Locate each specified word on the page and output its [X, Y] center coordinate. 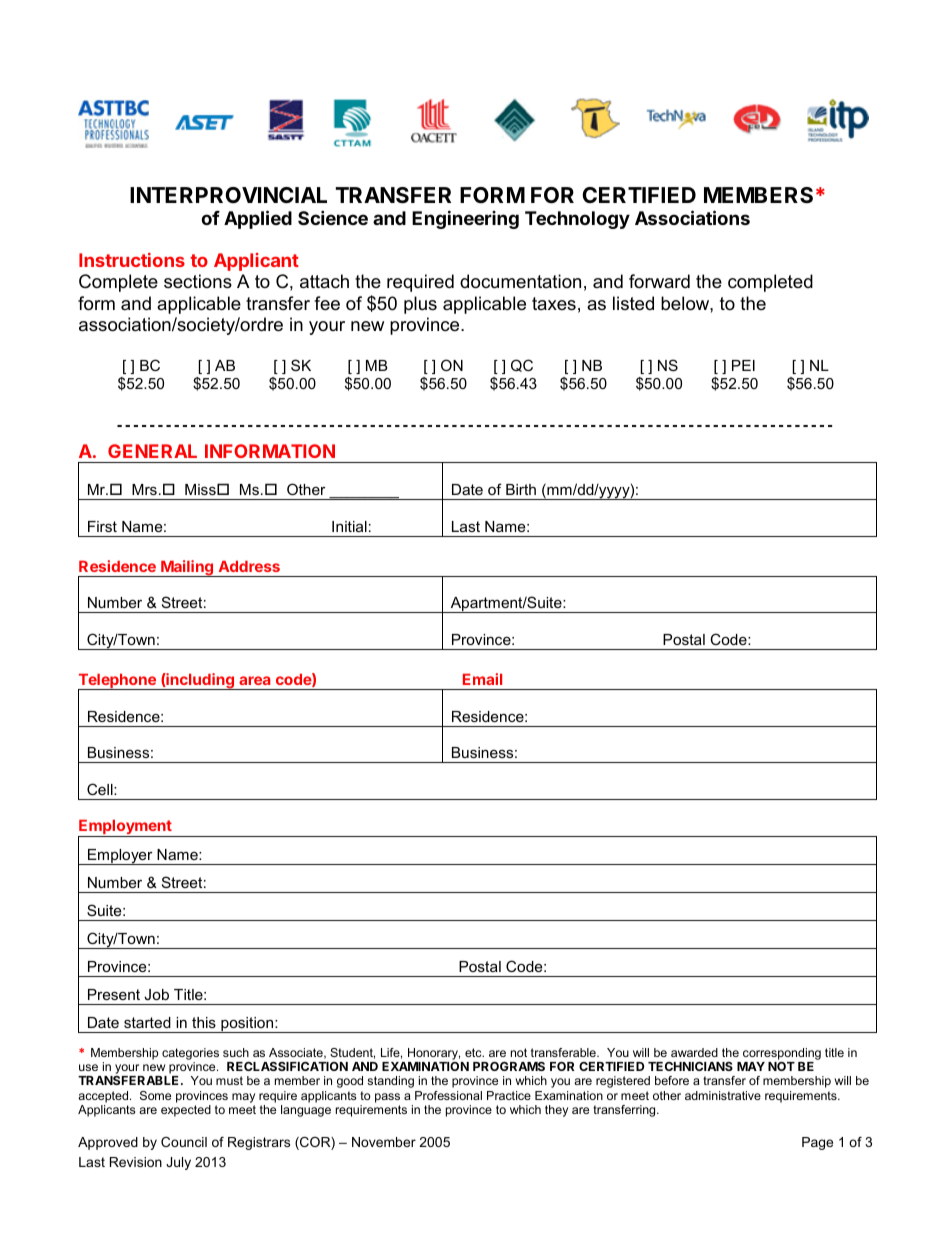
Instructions [132, 260]
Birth [521, 489]
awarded [694, 1052]
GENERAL [152, 451]
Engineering [465, 219]
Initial [349, 526]
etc [474, 1052]
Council [184, 1142]
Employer [120, 857]
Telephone [118, 682]
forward [659, 281]
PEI [743, 365]
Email [482, 679]
